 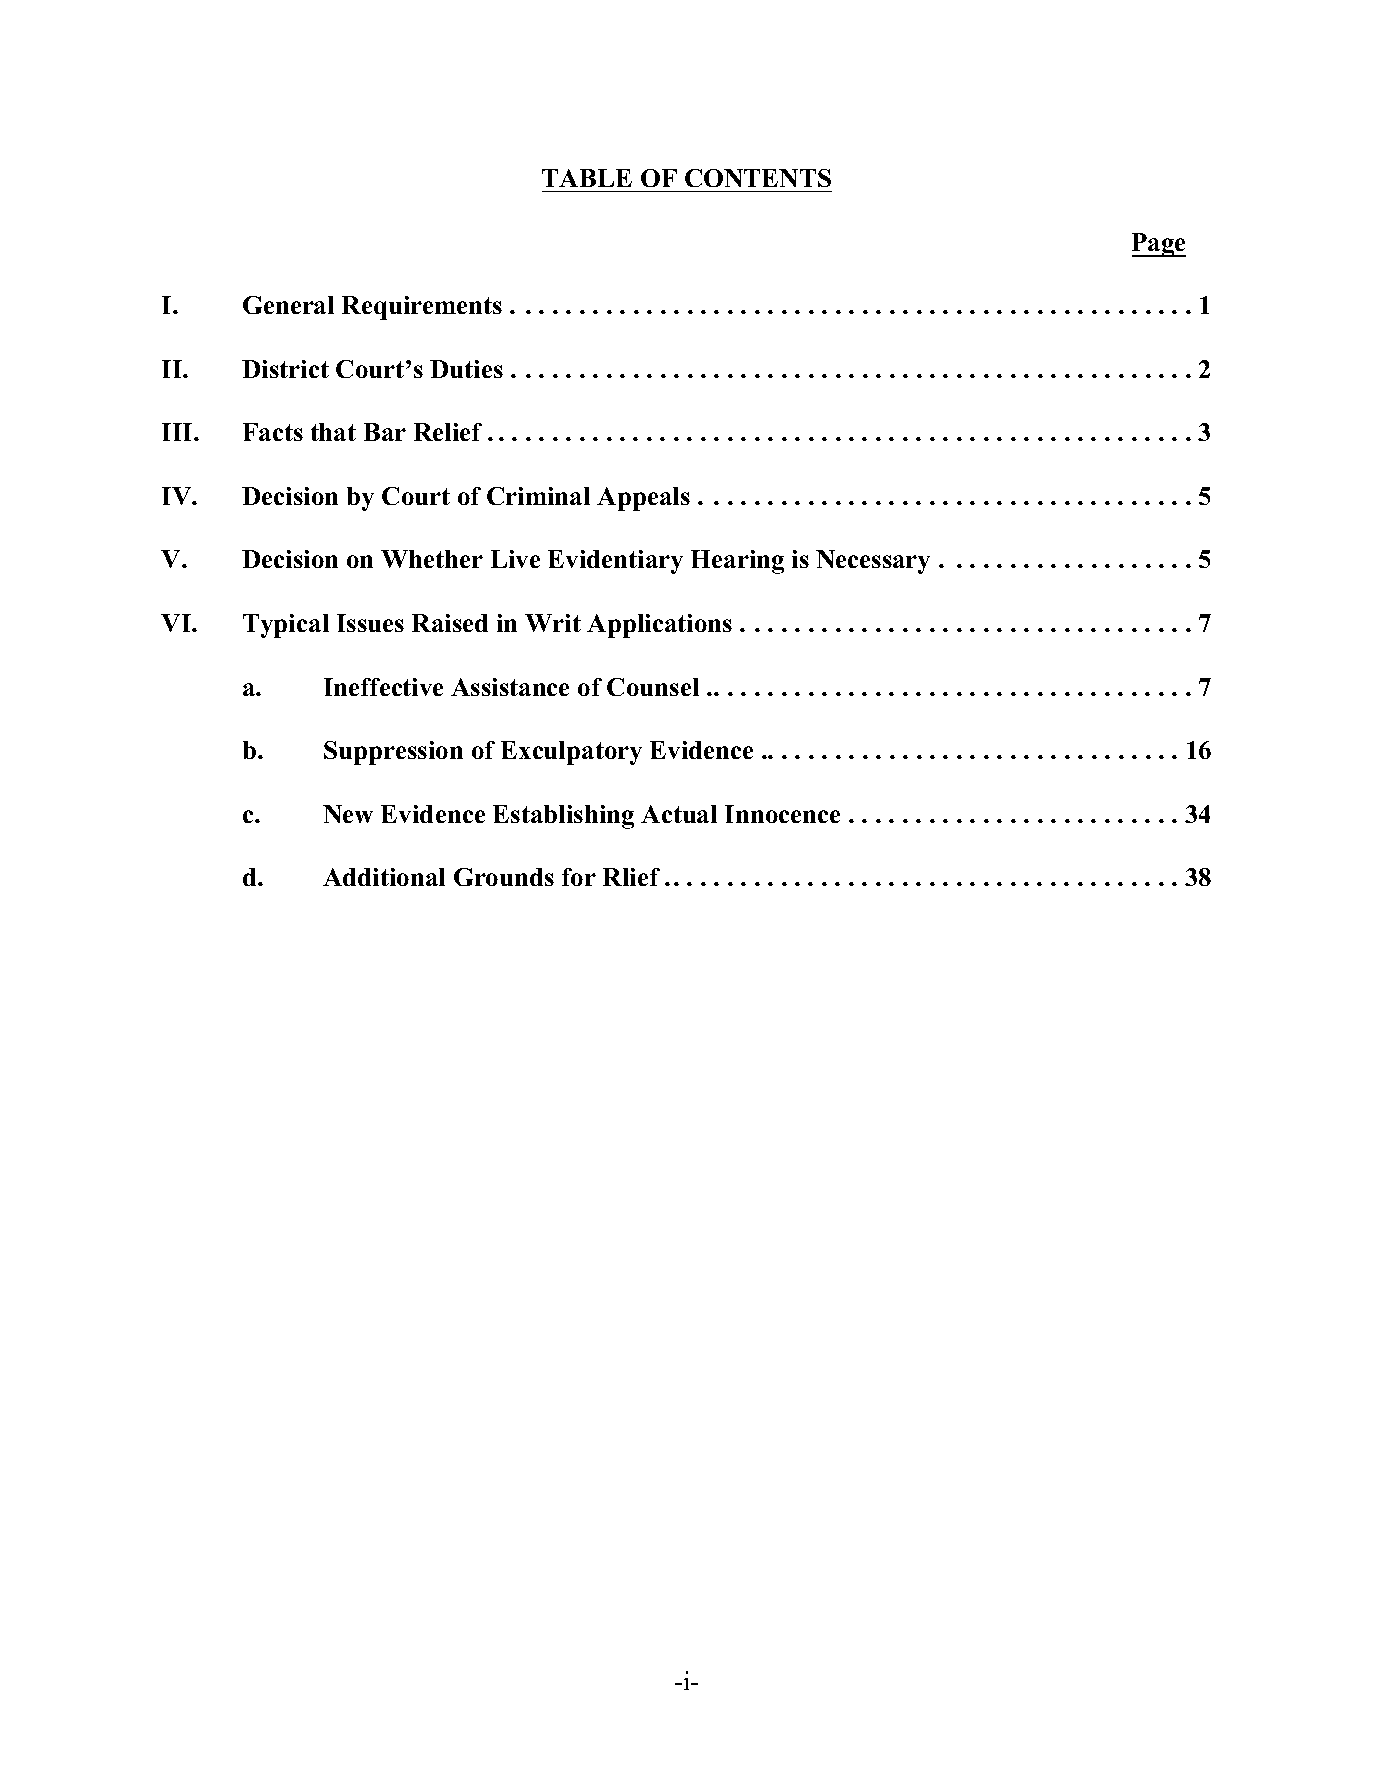 I want to click on Additional, so click(x=384, y=877).
